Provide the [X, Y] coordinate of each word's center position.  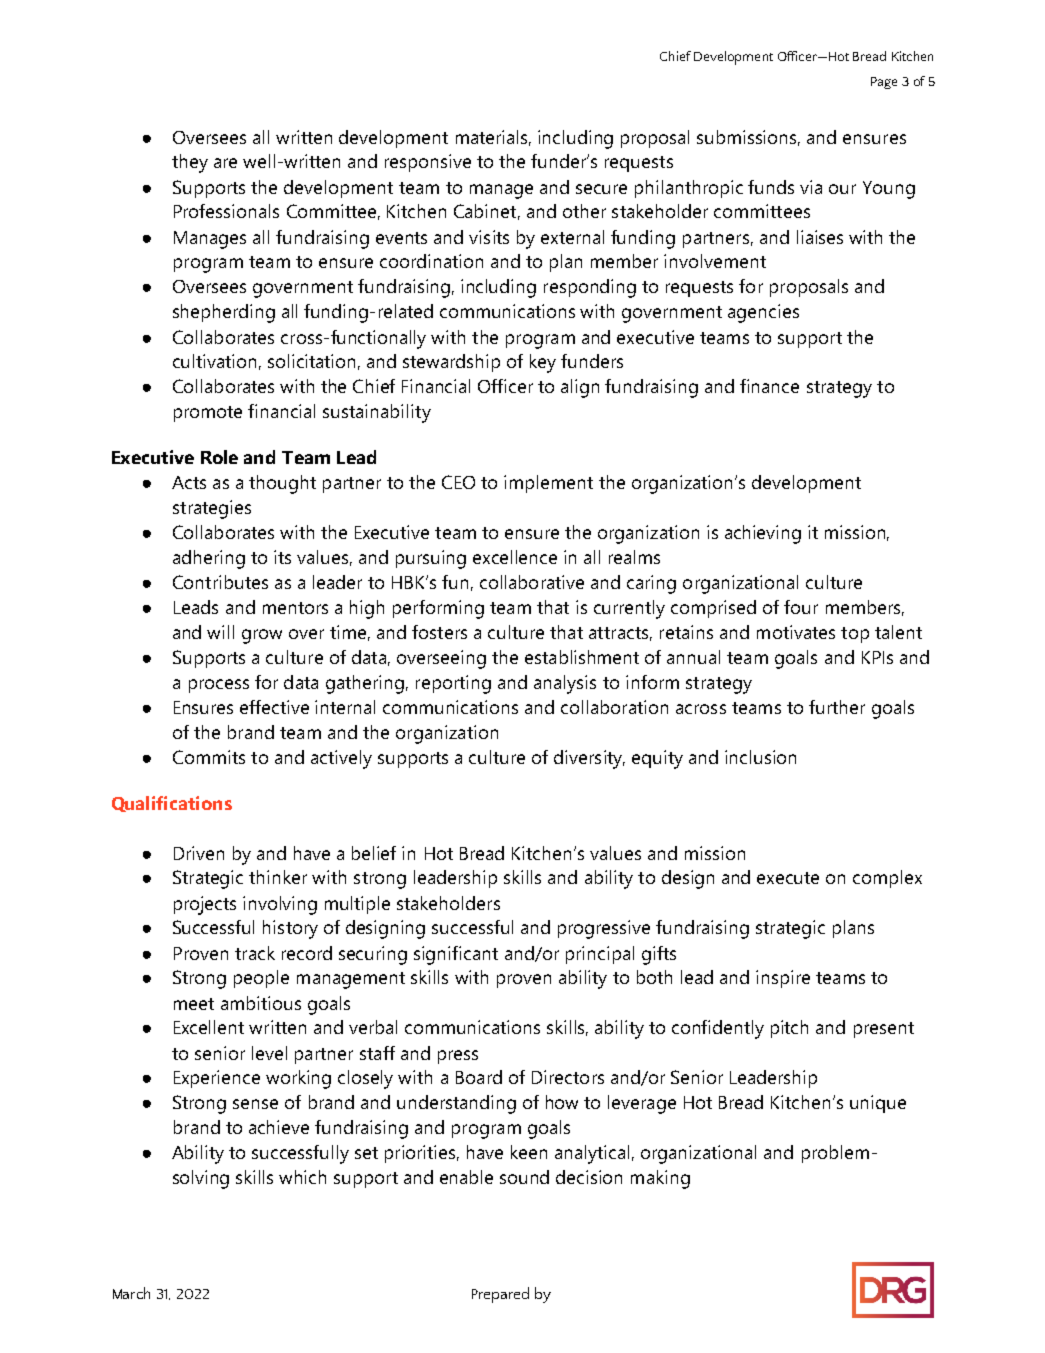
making [660, 1179]
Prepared [500, 1295]
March [131, 1293]
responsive [428, 163]
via [811, 187]
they [190, 163]
